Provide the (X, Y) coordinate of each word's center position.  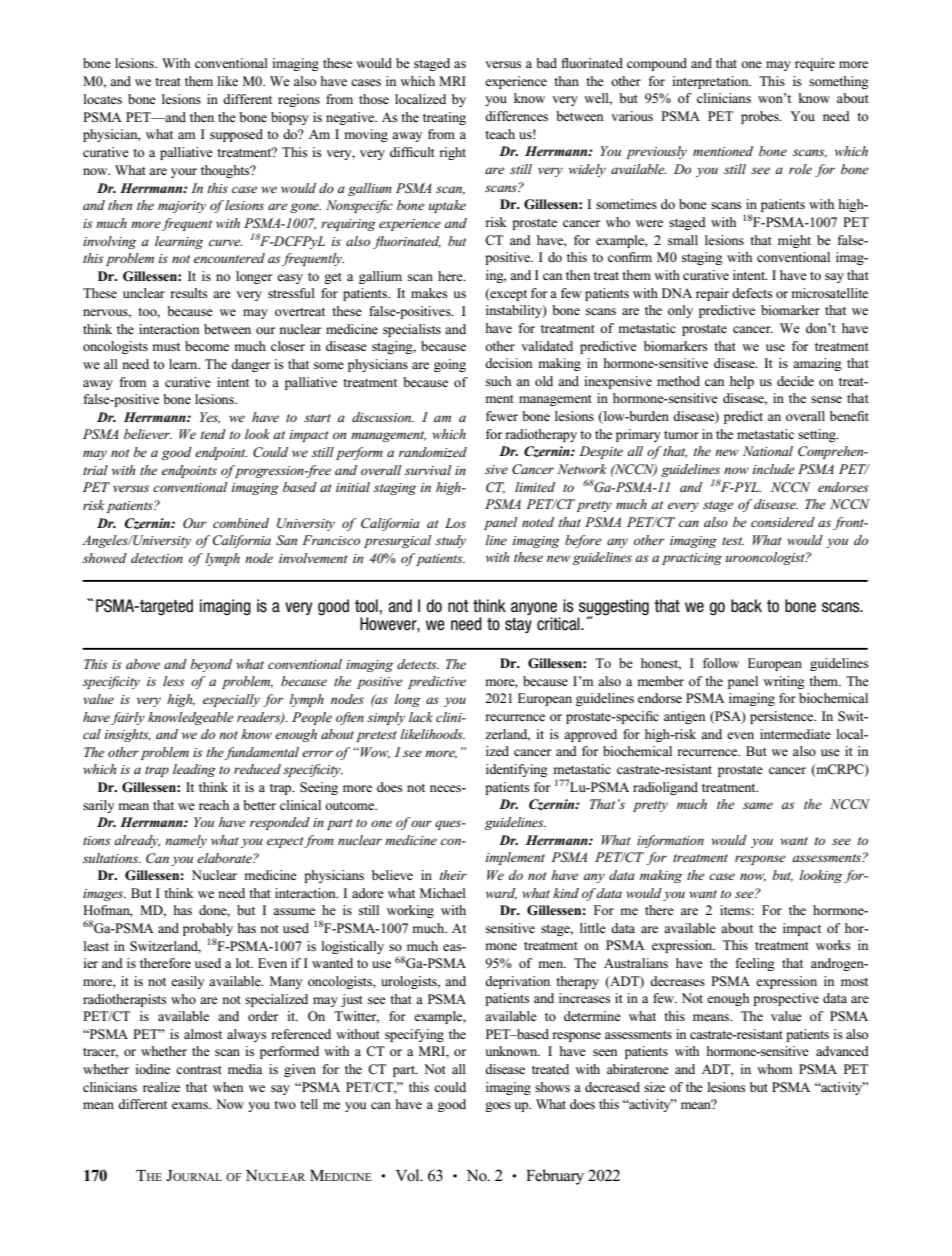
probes (761, 117)
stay (518, 625)
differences (516, 116)
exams (191, 1105)
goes (498, 1107)
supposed (236, 135)
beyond (211, 665)
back (746, 606)
